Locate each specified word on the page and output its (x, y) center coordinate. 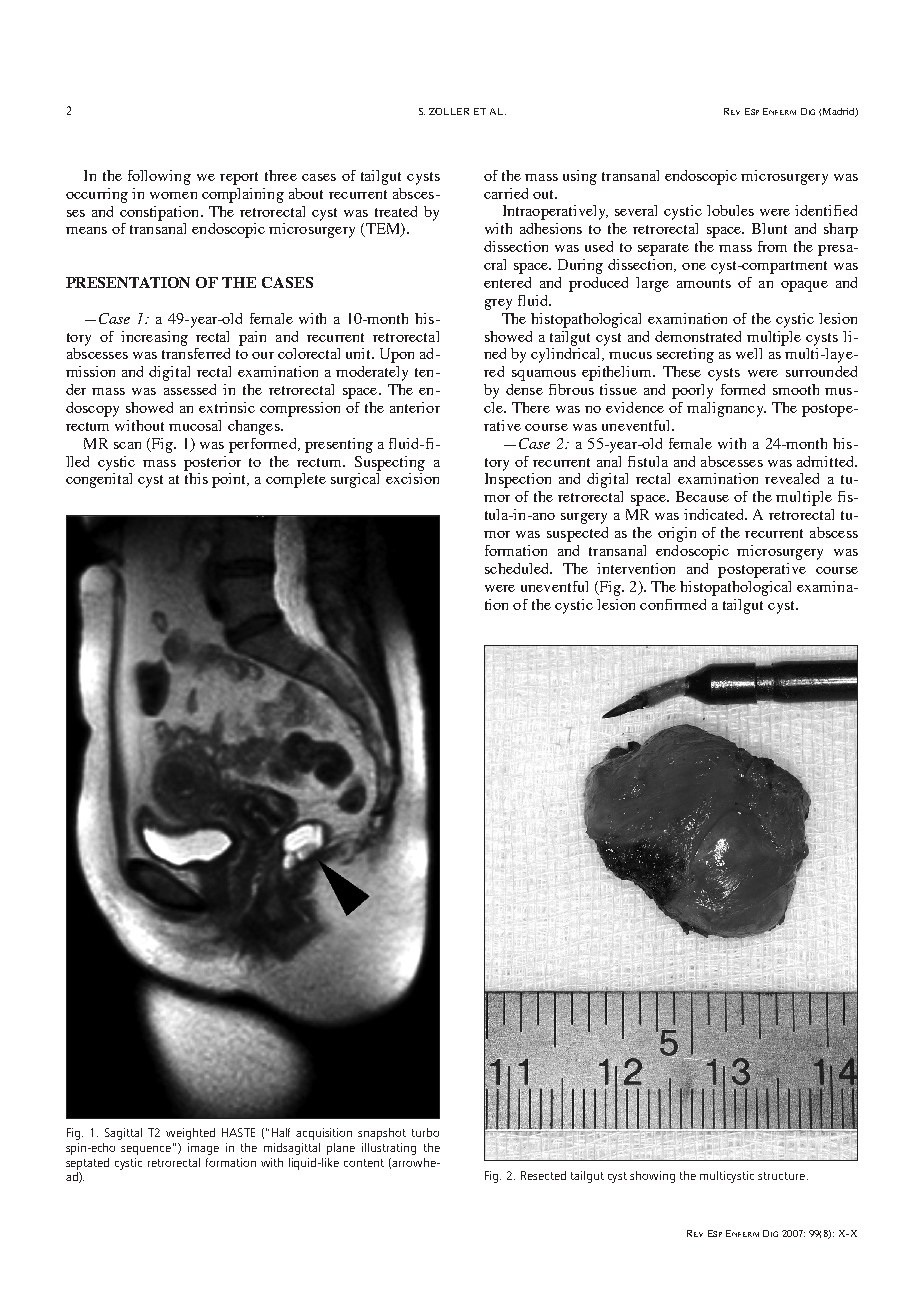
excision (412, 478)
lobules (730, 210)
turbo (425, 1132)
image (203, 1149)
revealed (792, 478)
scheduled (518, 568)
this (196, 478)
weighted (190, 1134)
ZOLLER (449, 111)
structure (783, 1176)
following (159, 177)
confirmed (673, 604)
